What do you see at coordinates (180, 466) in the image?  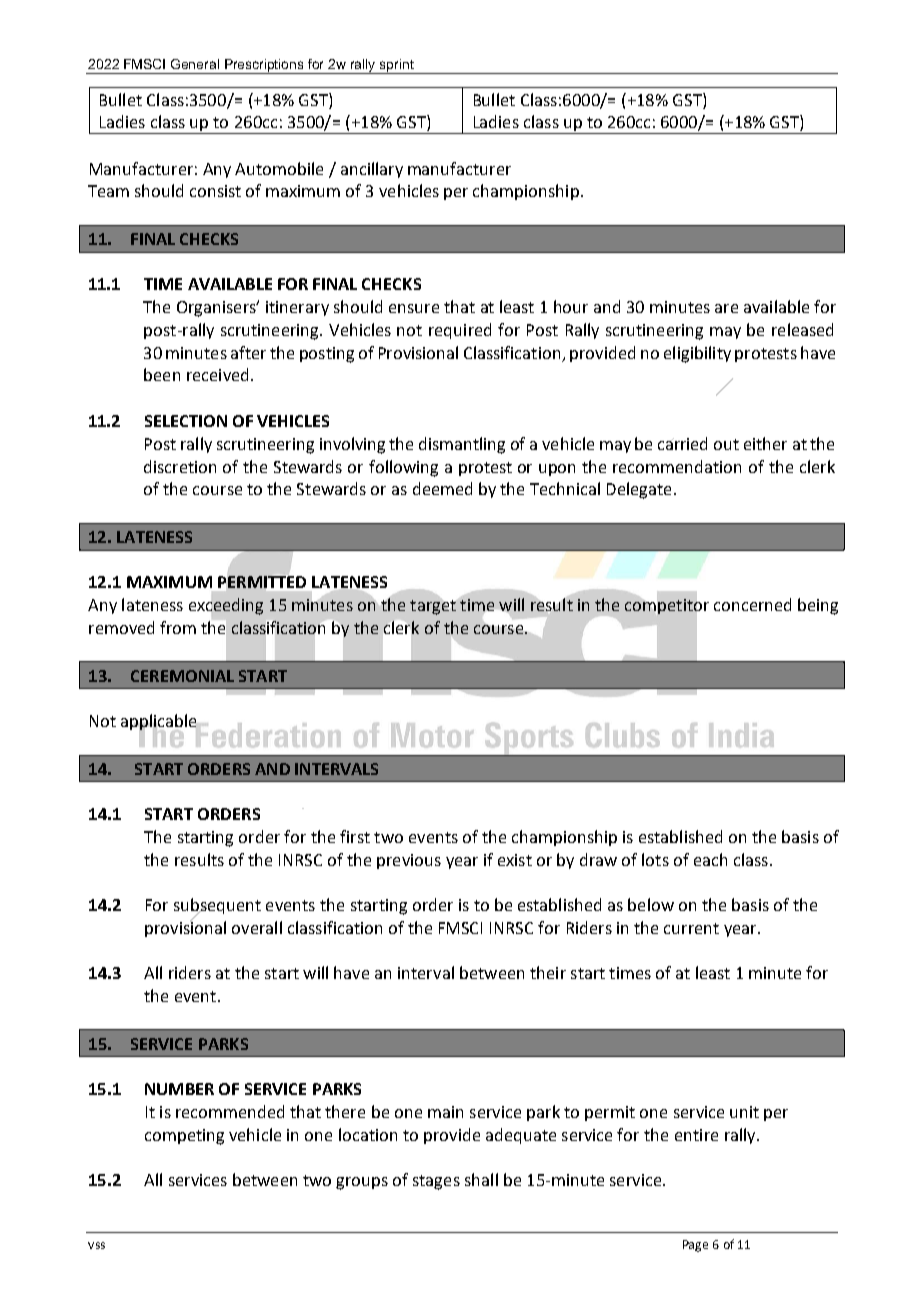 I see `discretion` at bounding box center [180, 466].
